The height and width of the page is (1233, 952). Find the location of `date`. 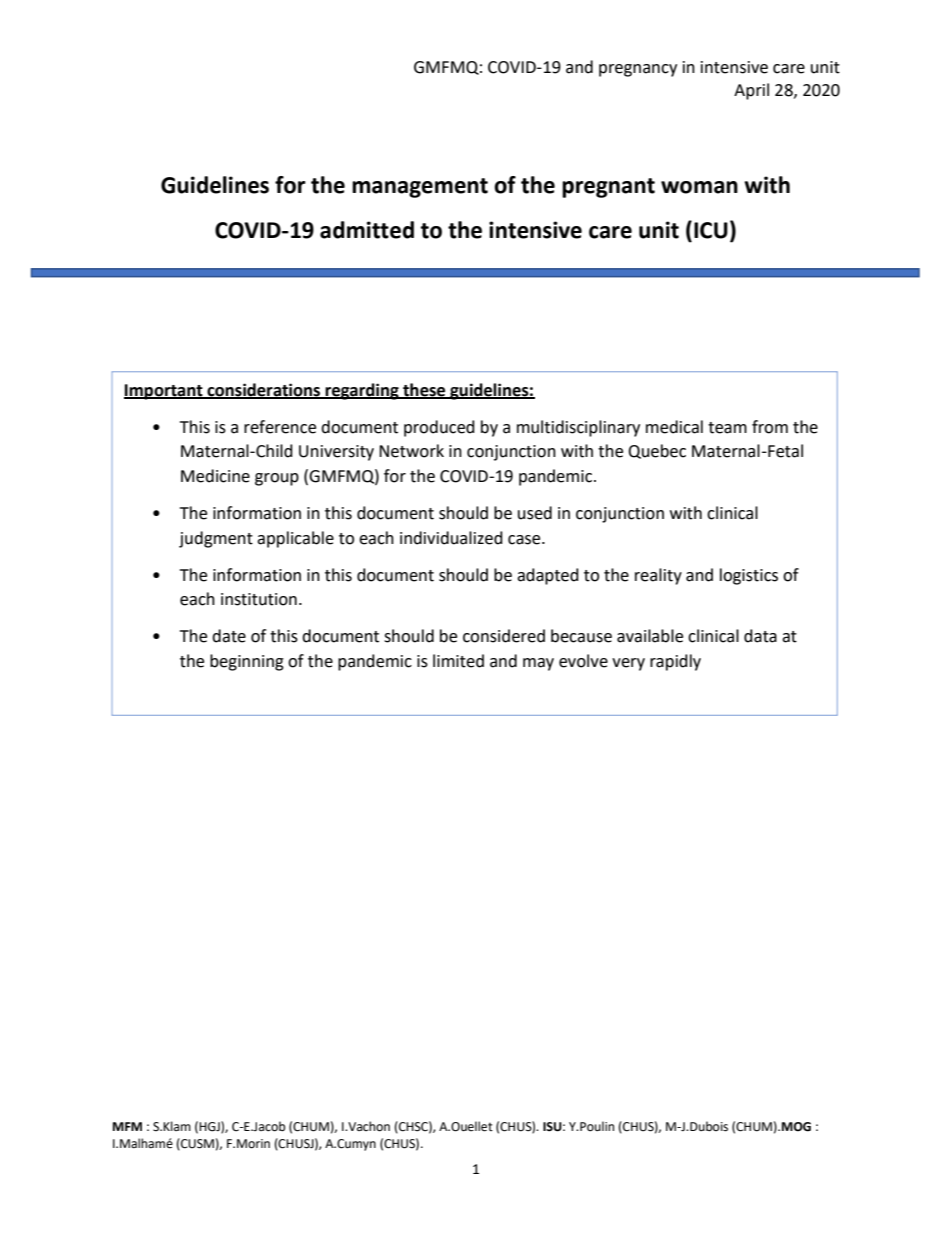

date is located at coordinates (229, 636).
